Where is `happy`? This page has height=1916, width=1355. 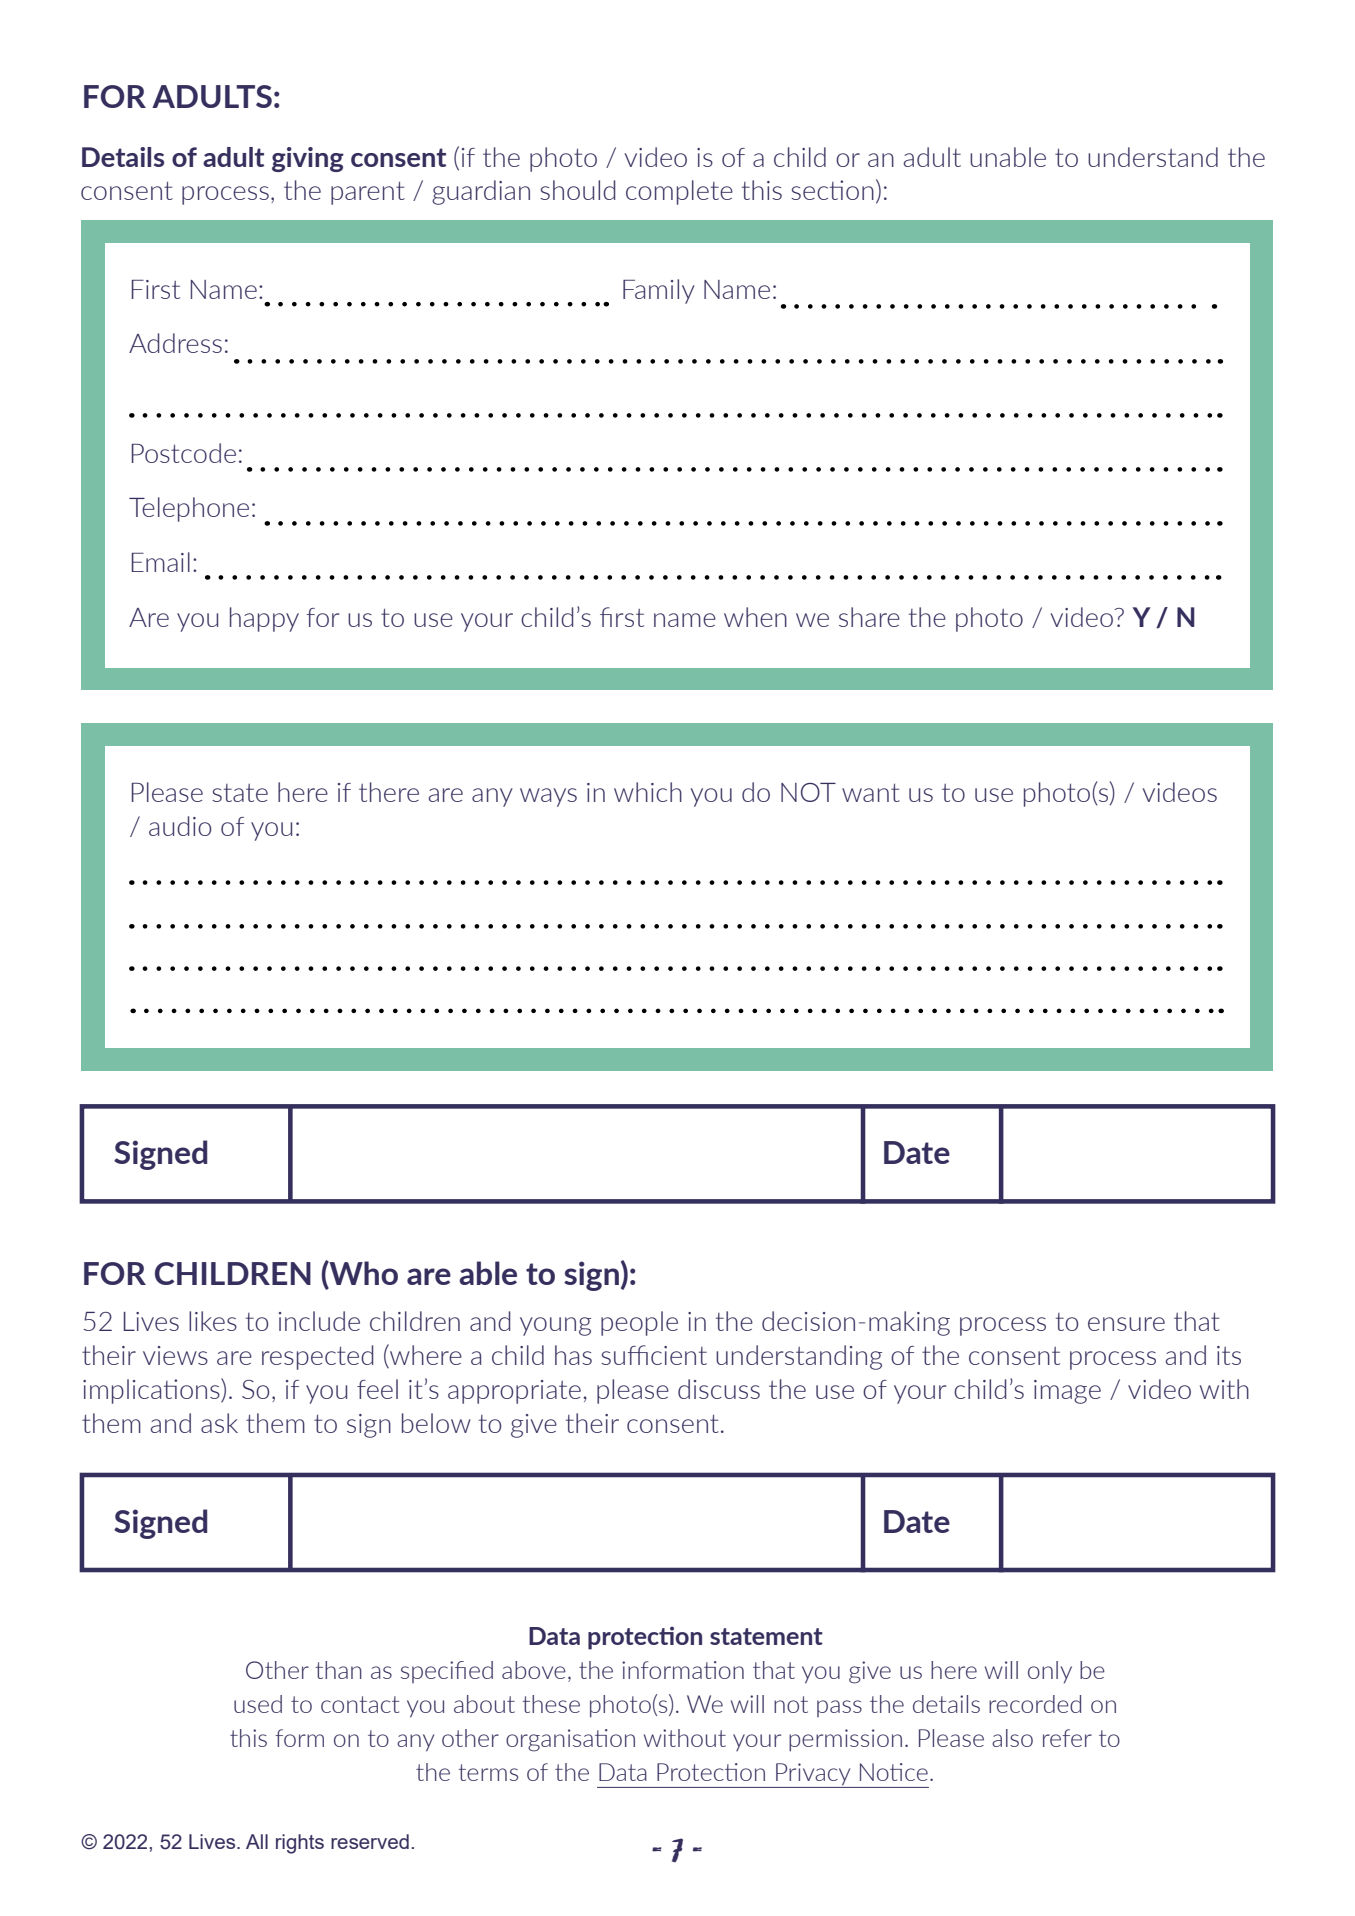
happy is located at coordinates (264, 619).
